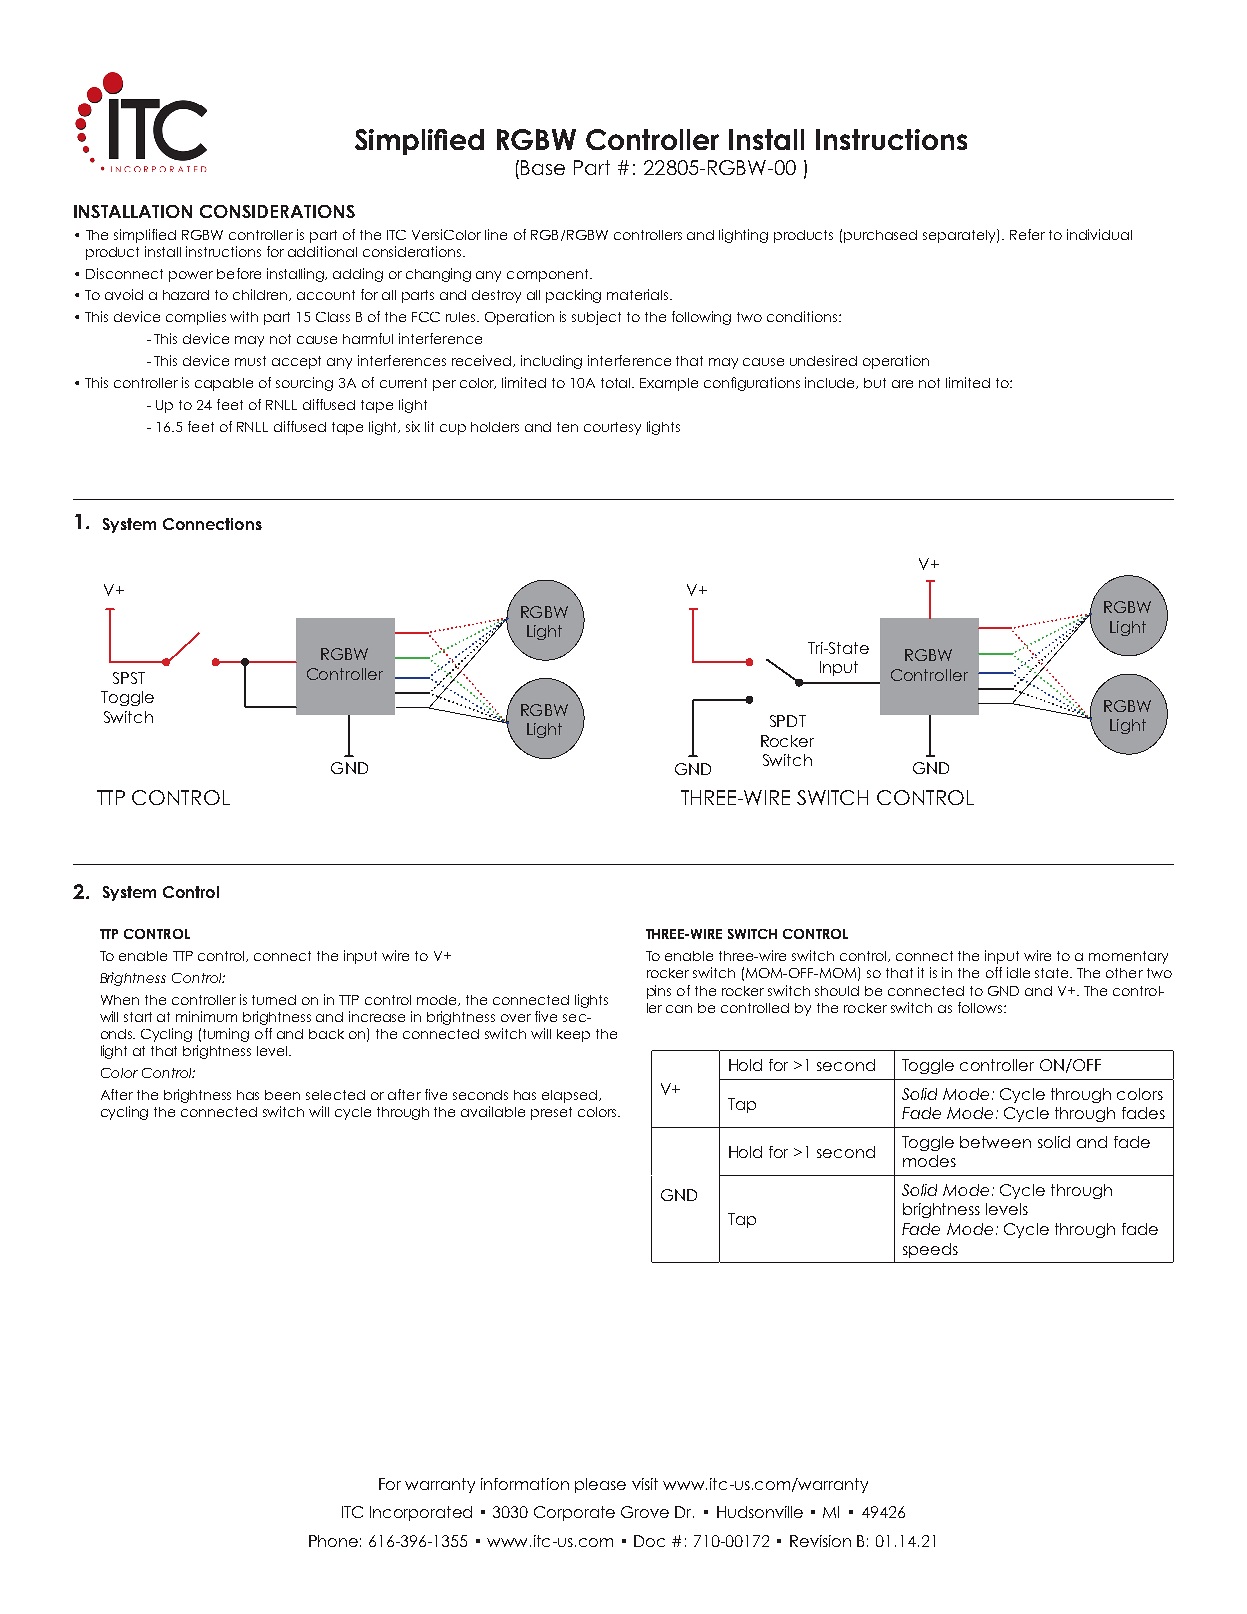 The width and height of the screenshot is (1247, 1614). I want to click on information, so click(525, 1484).
